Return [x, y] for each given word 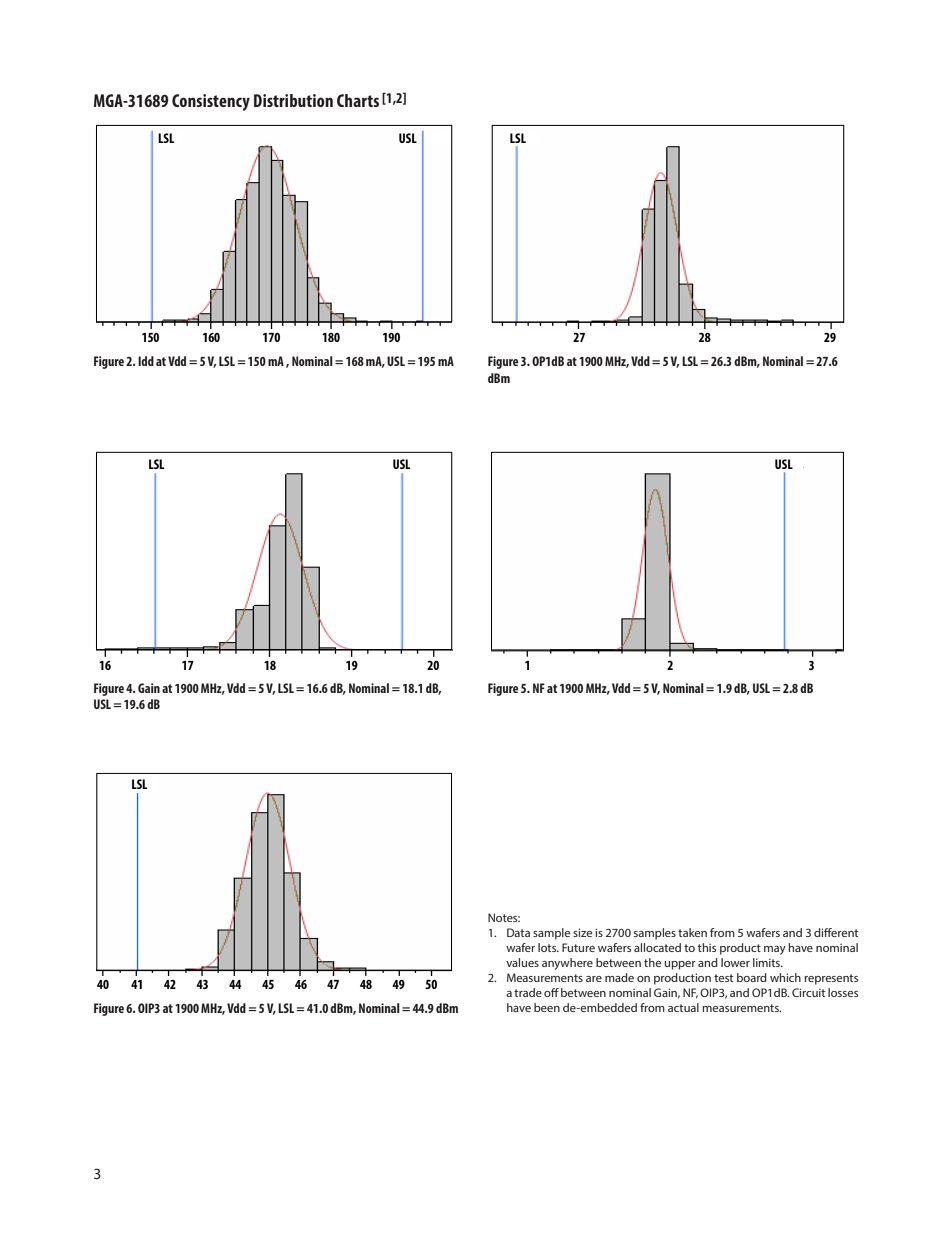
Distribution [293, 100]
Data [518, 932]
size [582, 932]
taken [692, 932]
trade [528, 992]
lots [548, 947]
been [547, 1007]
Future [578, 947]
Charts [358, 100]
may [775, 950]
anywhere [567, 964]
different [836, 932]
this [707, 947]
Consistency [211, 102]
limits [768, 962]
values [522, 962]
